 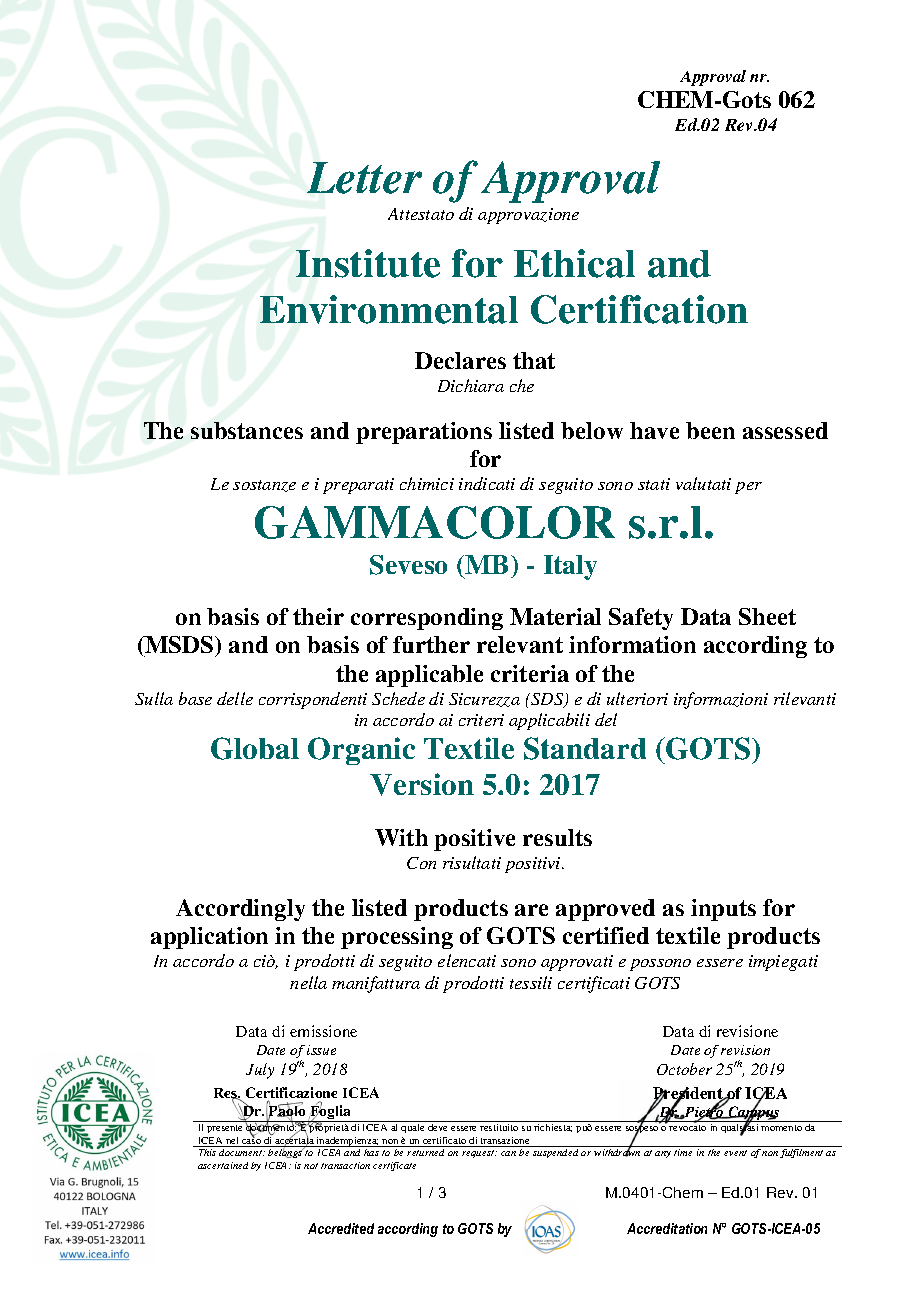 I want to click on request, so click(x=479, y=1154).
